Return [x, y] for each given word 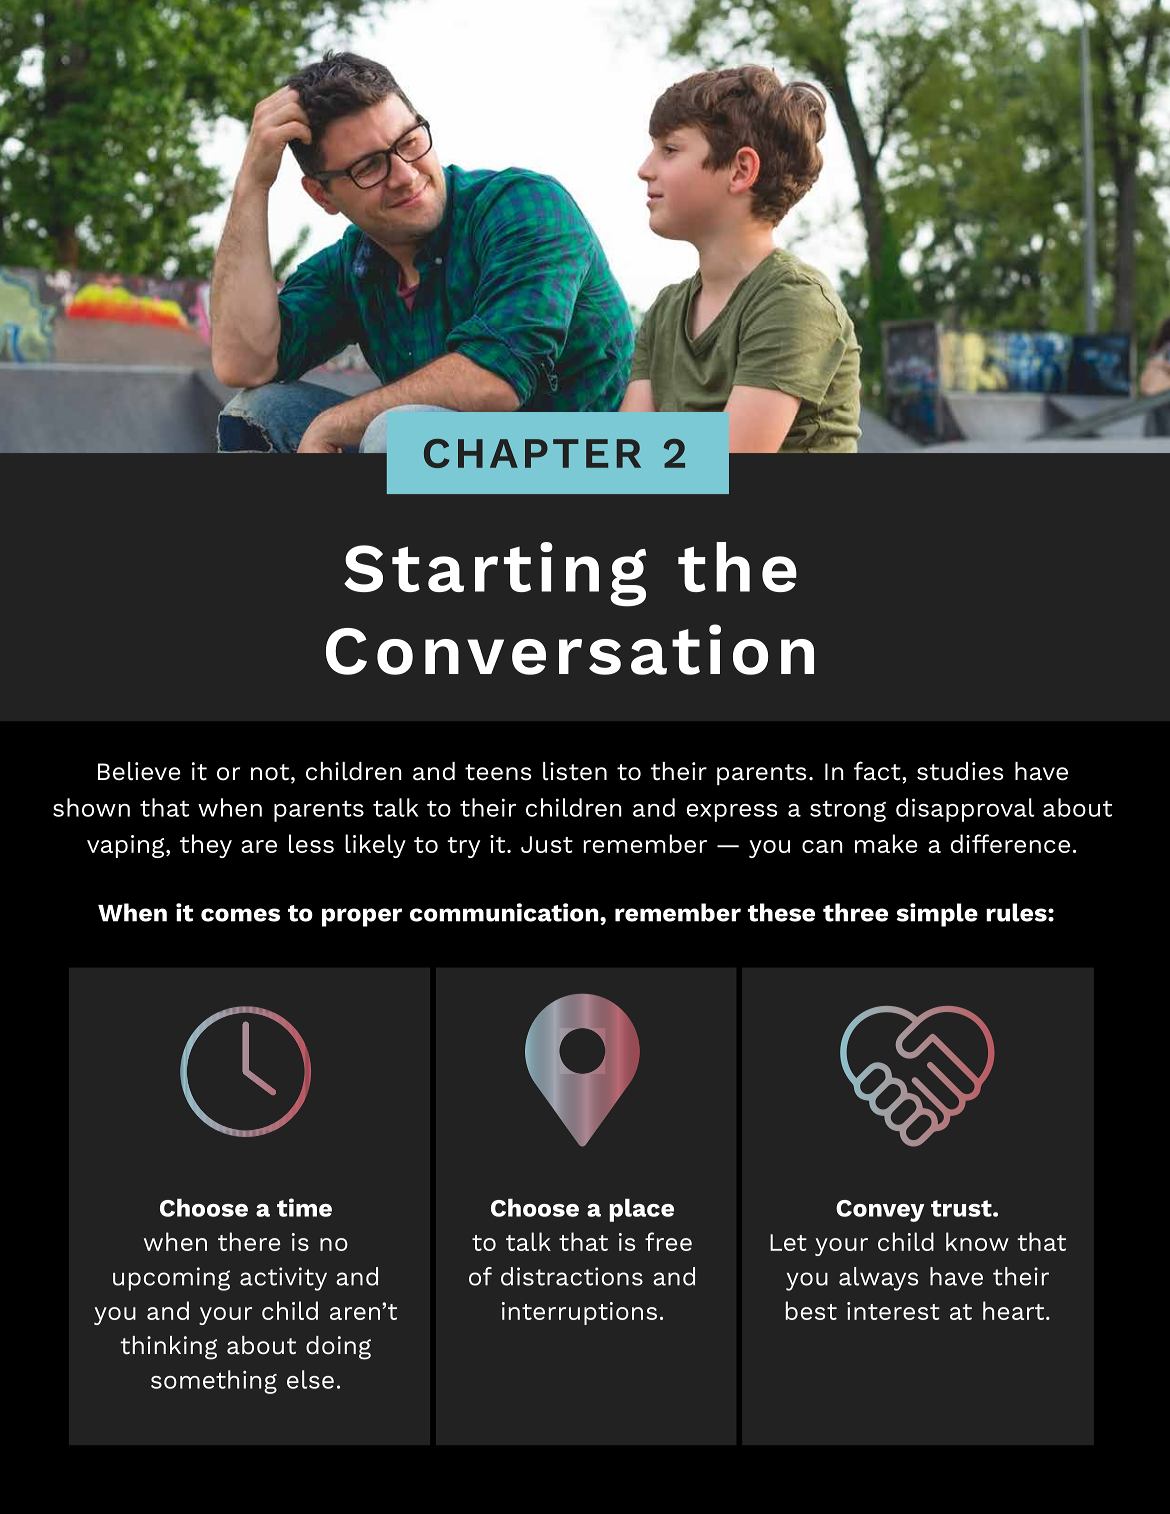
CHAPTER [532, 453]
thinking [168, 1348]
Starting [495, 574]
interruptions [579, 1313]
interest [893, 1311]
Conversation [570, 649]
